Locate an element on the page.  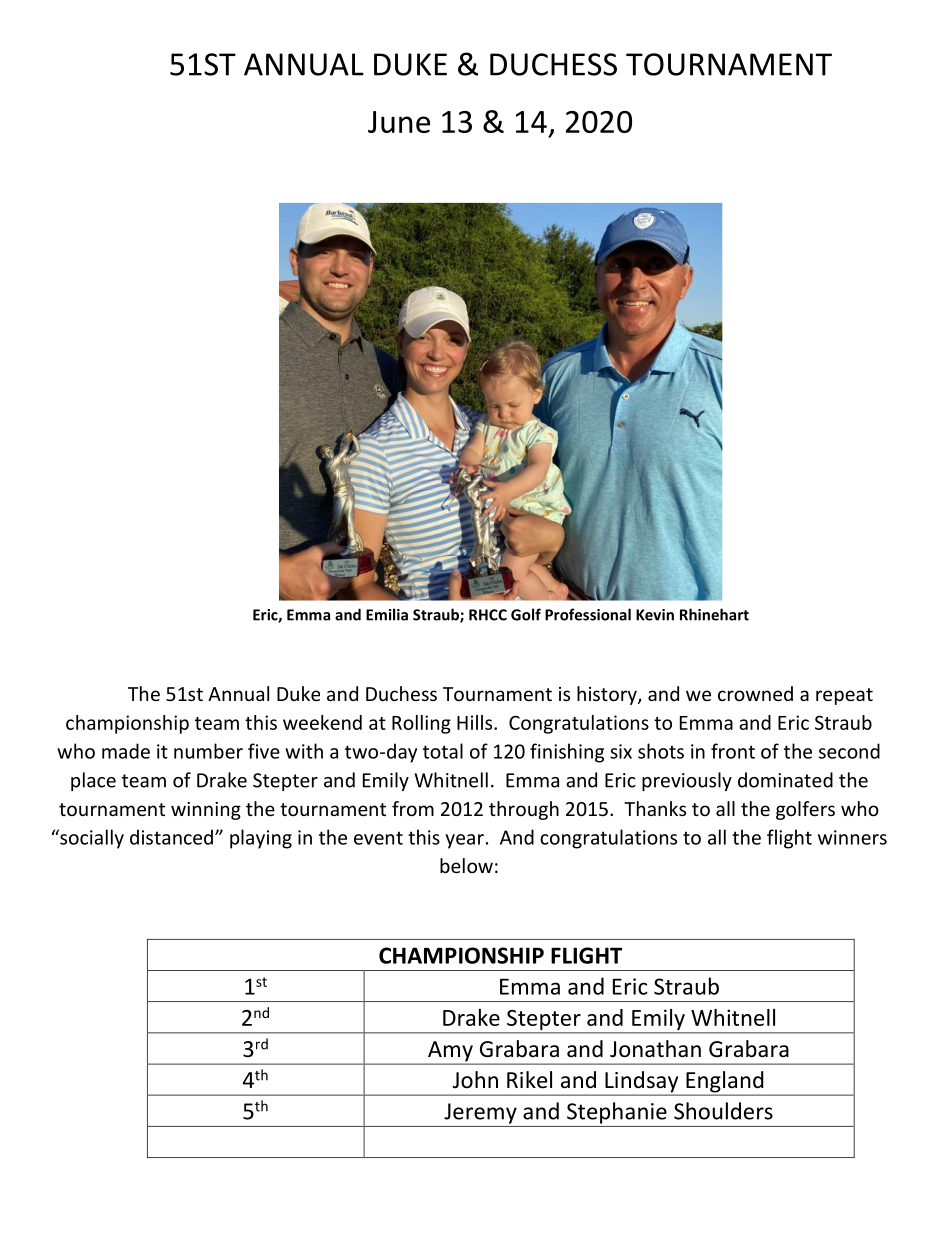
Amy is located at coordinates (450, 1052).
